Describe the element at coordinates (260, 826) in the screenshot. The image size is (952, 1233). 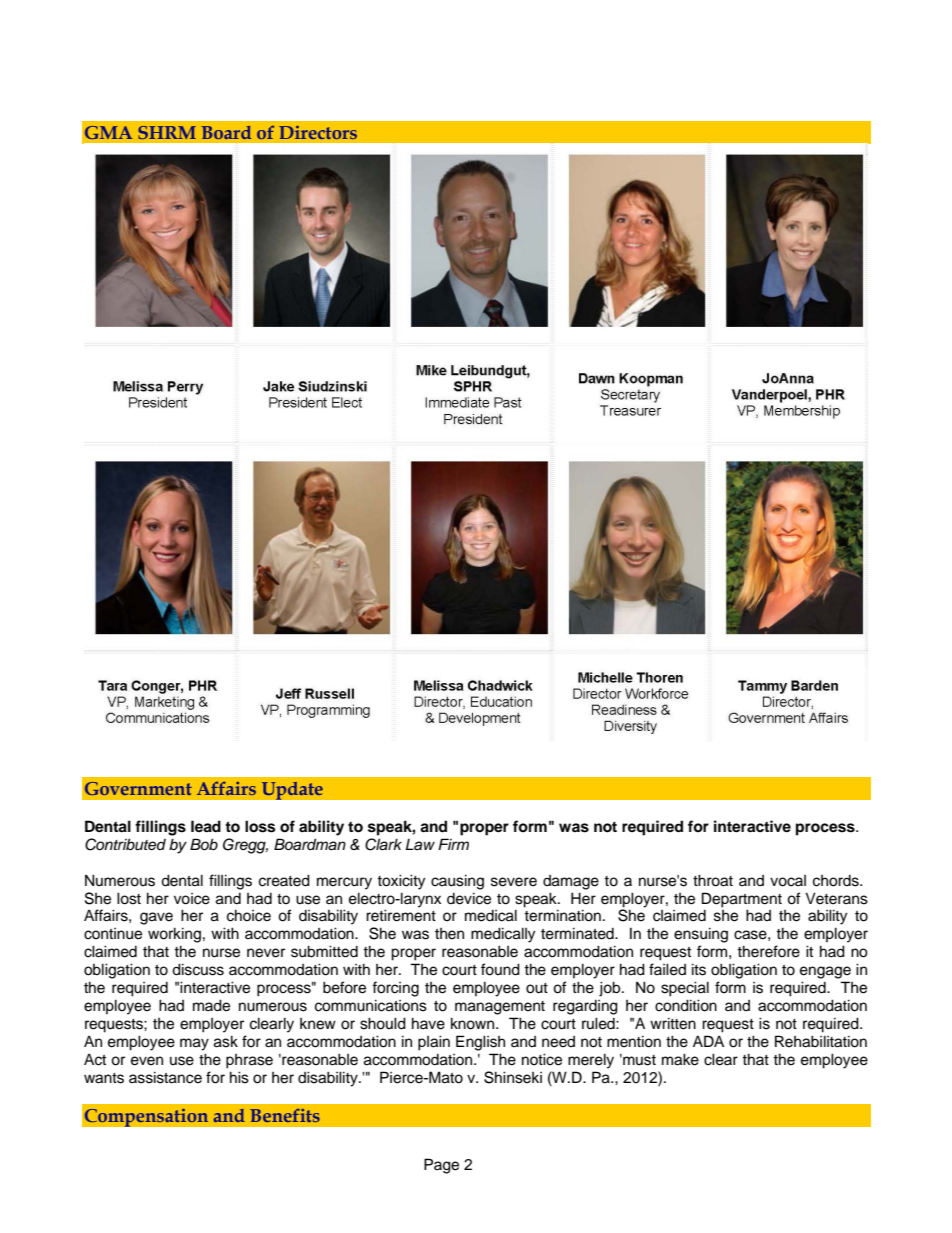
I see `loss` at that location.
